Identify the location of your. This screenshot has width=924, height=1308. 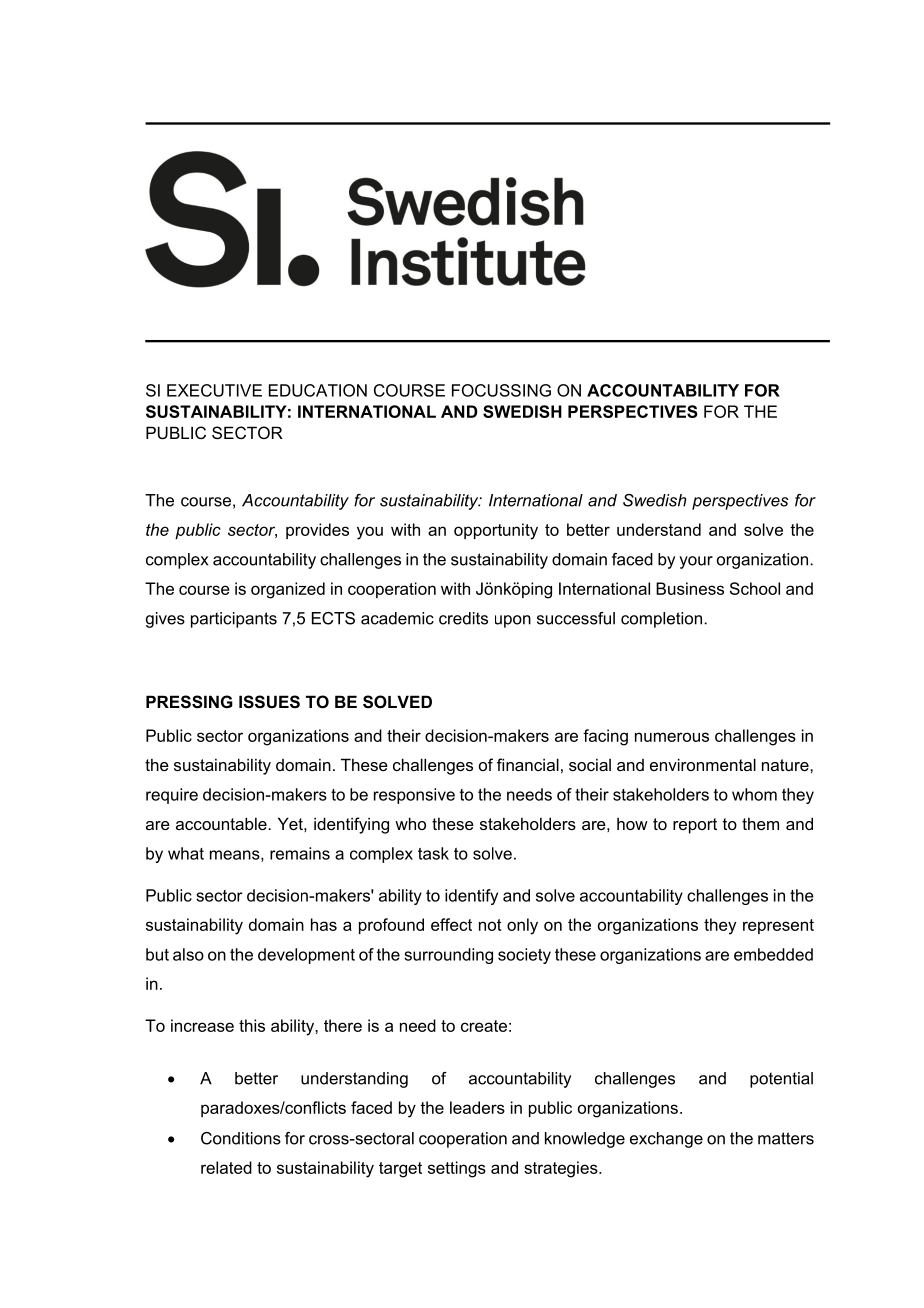
(696, 562).
